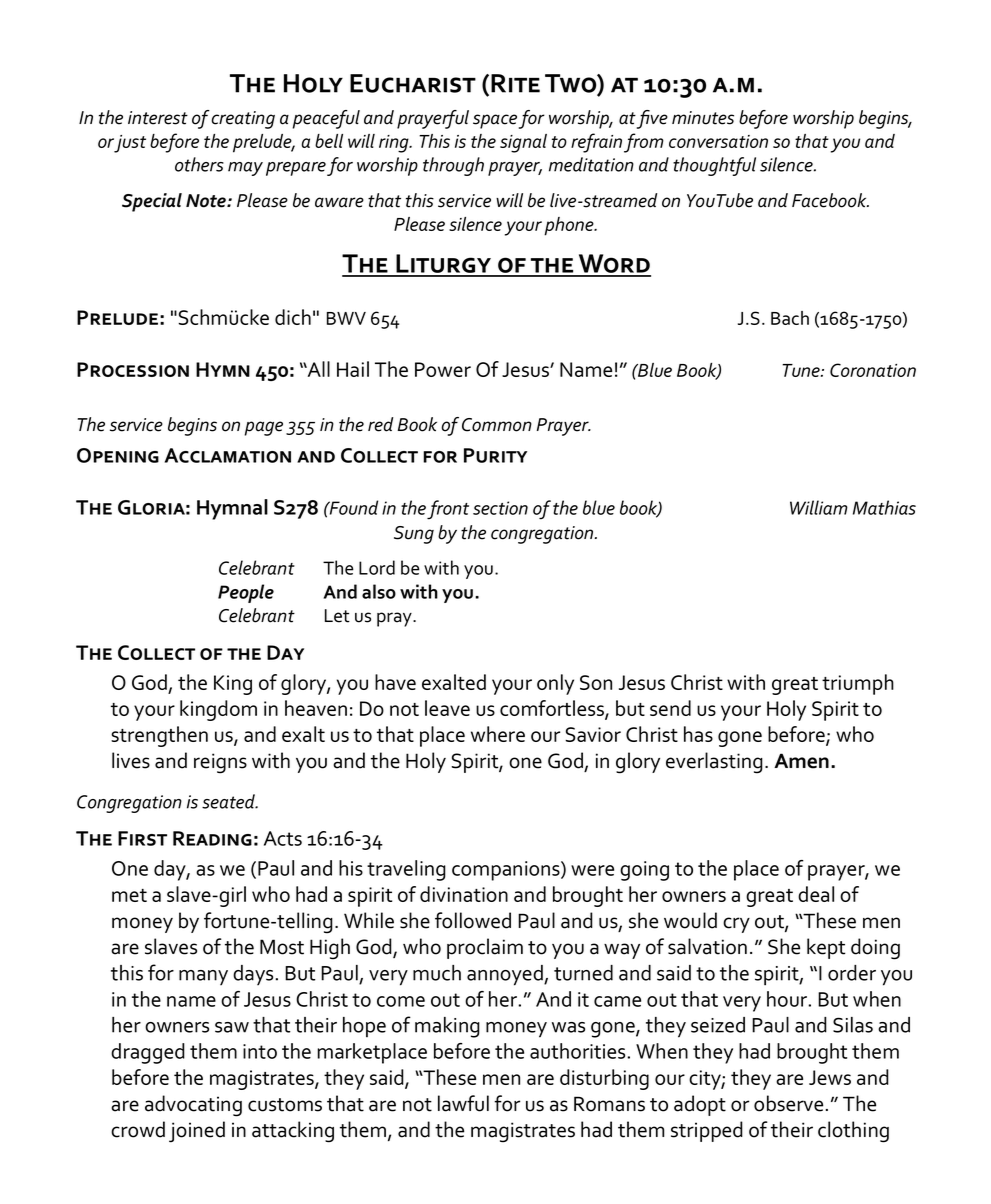  What do you see at coordinates (246, 593) in the page?
I see `People` at bounding box center [246, 593].
